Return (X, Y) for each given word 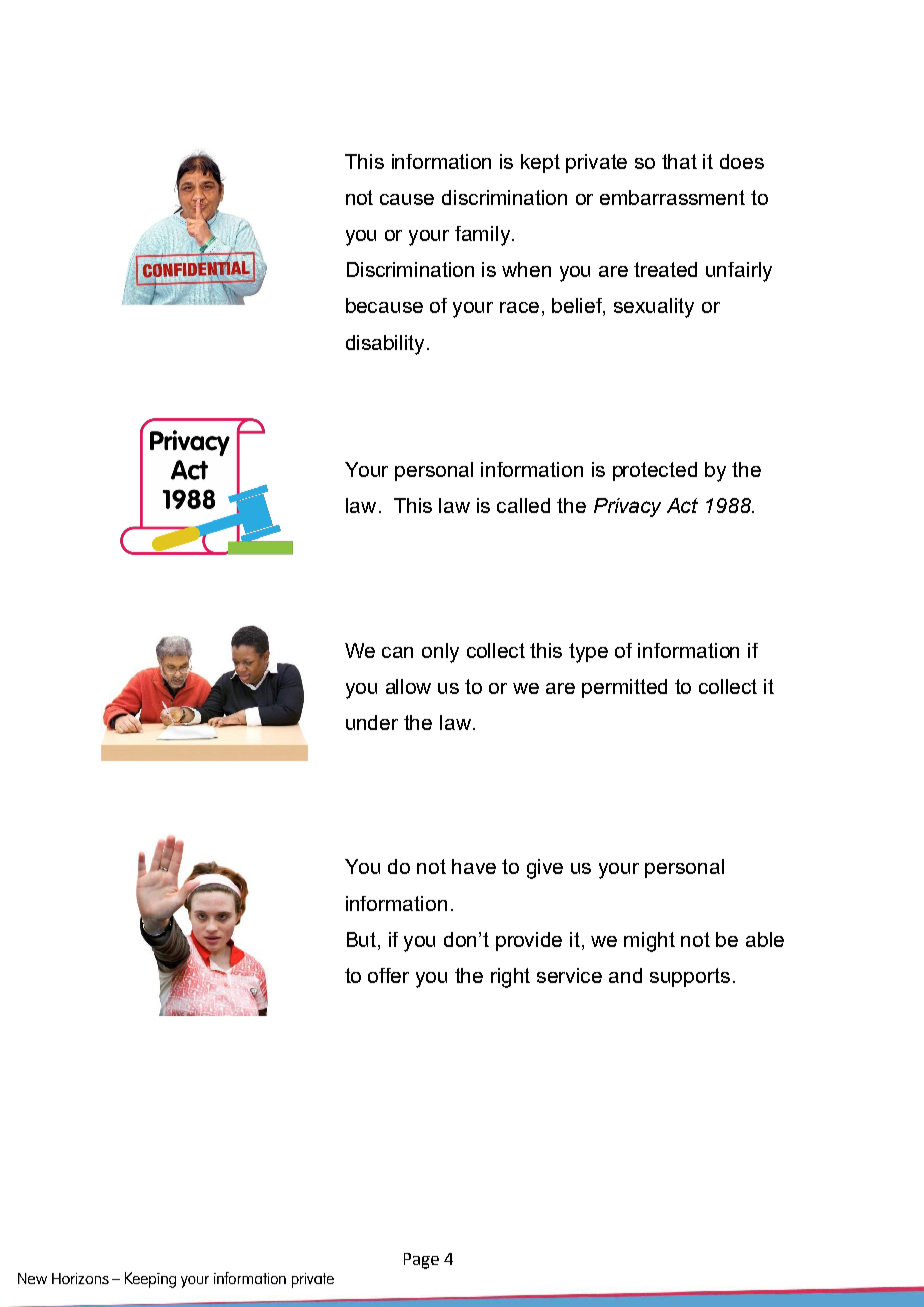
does (742, 161)
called (523, 505)
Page (421, 1261)
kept (540, 163)
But (363, 939)
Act (682, 505)
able (765, 939)
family (484, 236)
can (397, 652)
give (545, 869)
